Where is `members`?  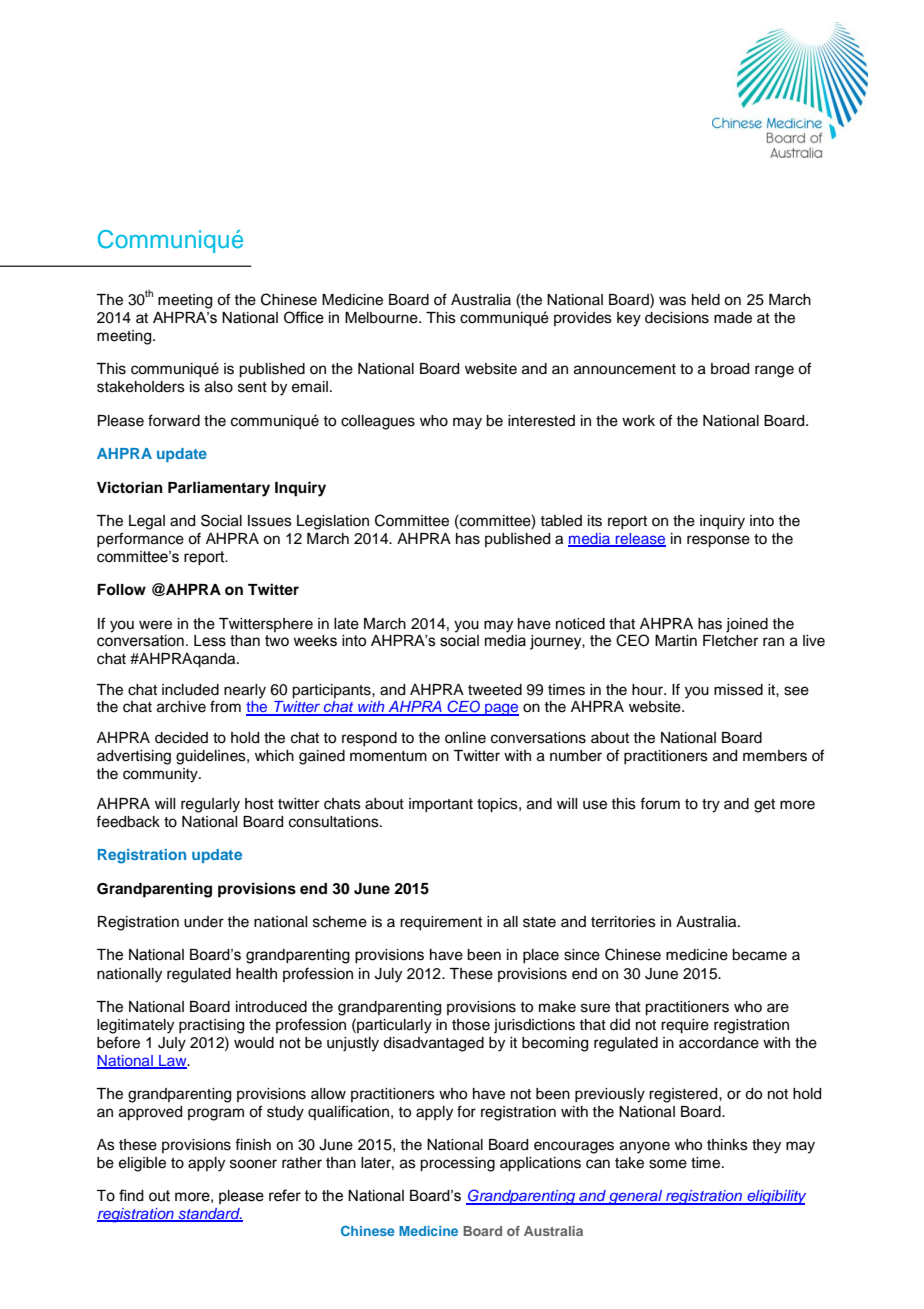
members is located at coordinates (775, 756).
